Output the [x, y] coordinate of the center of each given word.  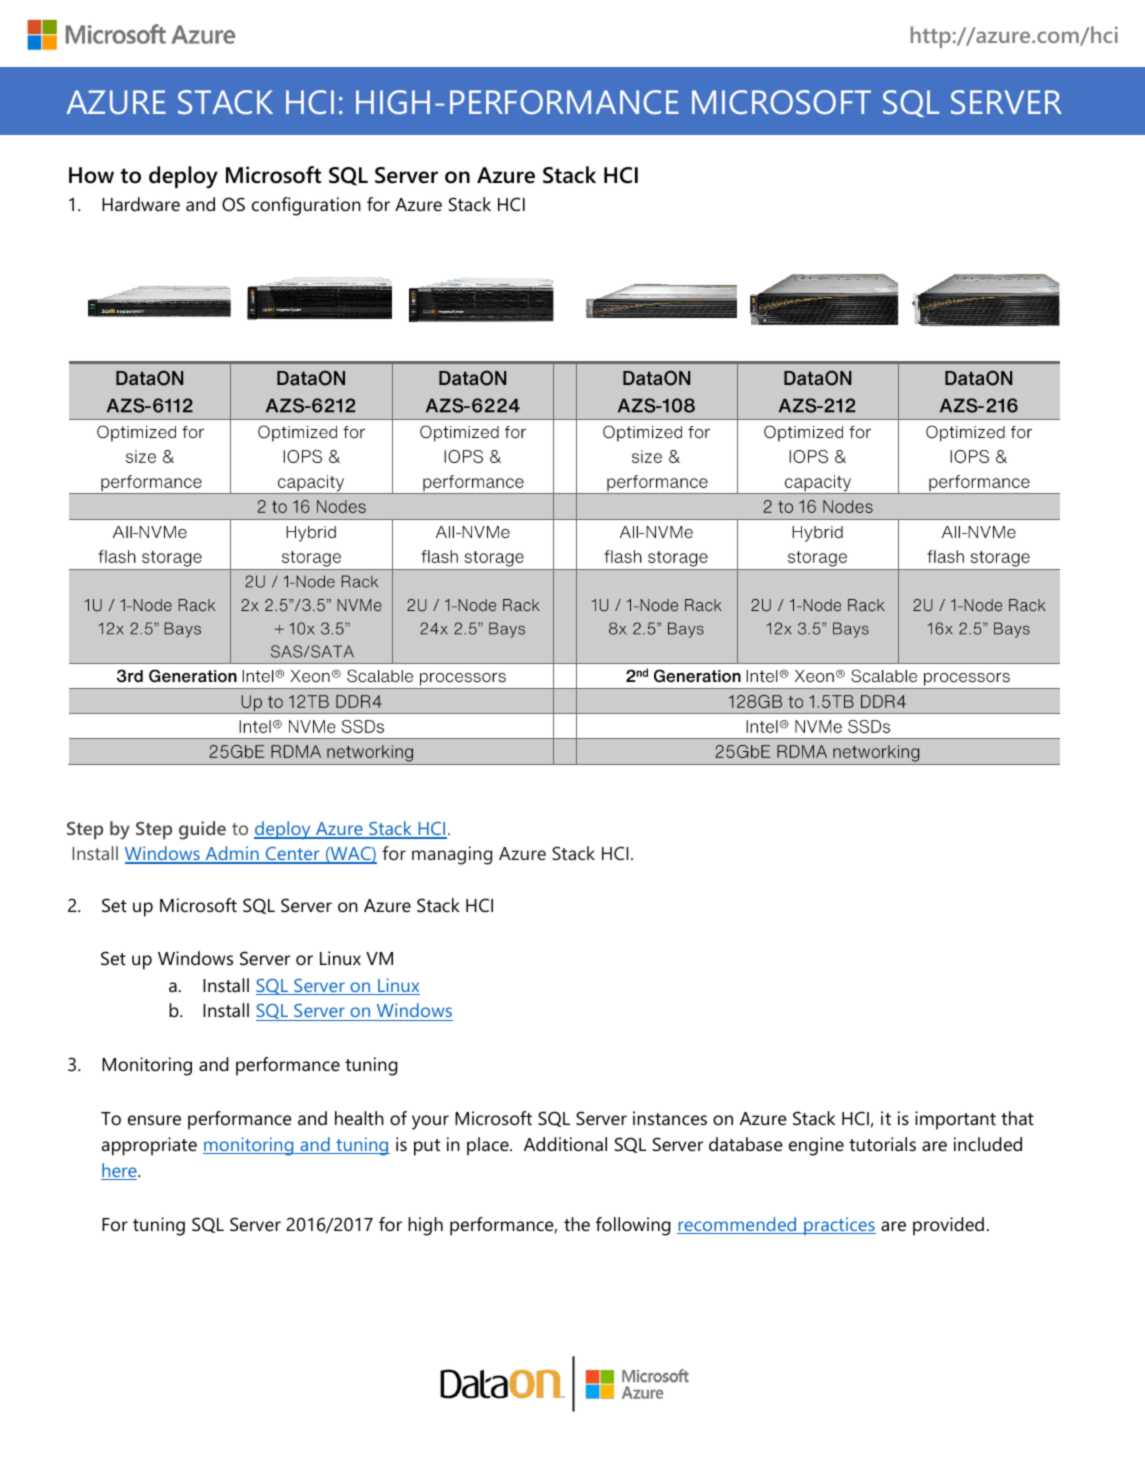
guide [202, 830]
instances [670, 1118]
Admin [232, 854]
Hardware [141, 204]
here [120, 1171]
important [955, 1120]
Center [292, 855]
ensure [154, 1120]
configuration [306, 206]
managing [452, 855]
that [1017, 1118]
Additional [565, 1144]
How [91, 175]
